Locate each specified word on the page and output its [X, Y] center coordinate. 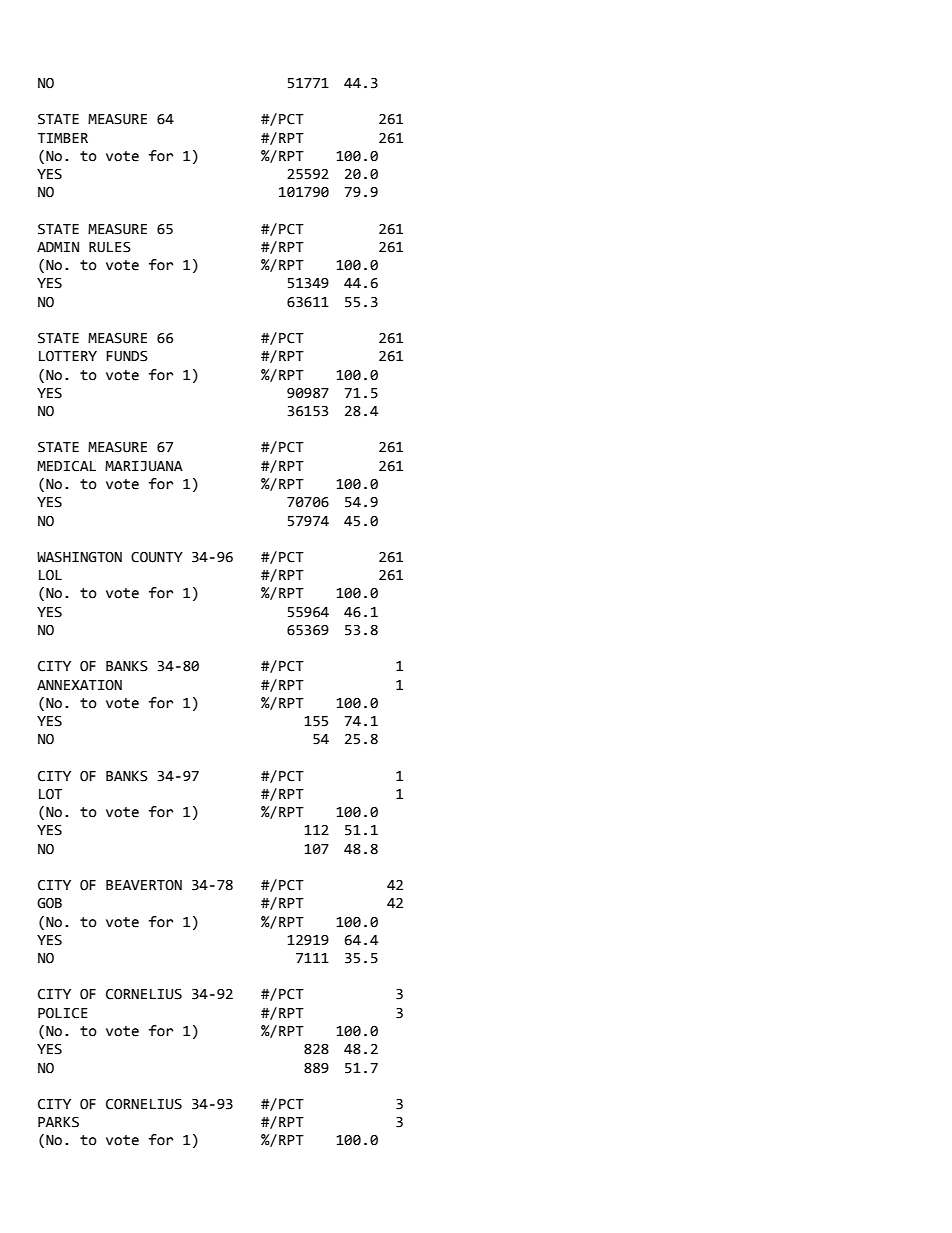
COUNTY [157, 557]
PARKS [58, 1122]
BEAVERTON [144, 885]
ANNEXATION [79, 685]
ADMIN [58, 247]
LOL [50, 575]
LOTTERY [68, 356]
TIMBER [63, 138]
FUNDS [127, 356]
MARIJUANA [144, 466]
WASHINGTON [79, 557]
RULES [110, 247]
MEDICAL [66, 466]
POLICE [63, 1013]
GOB [49, 903]
